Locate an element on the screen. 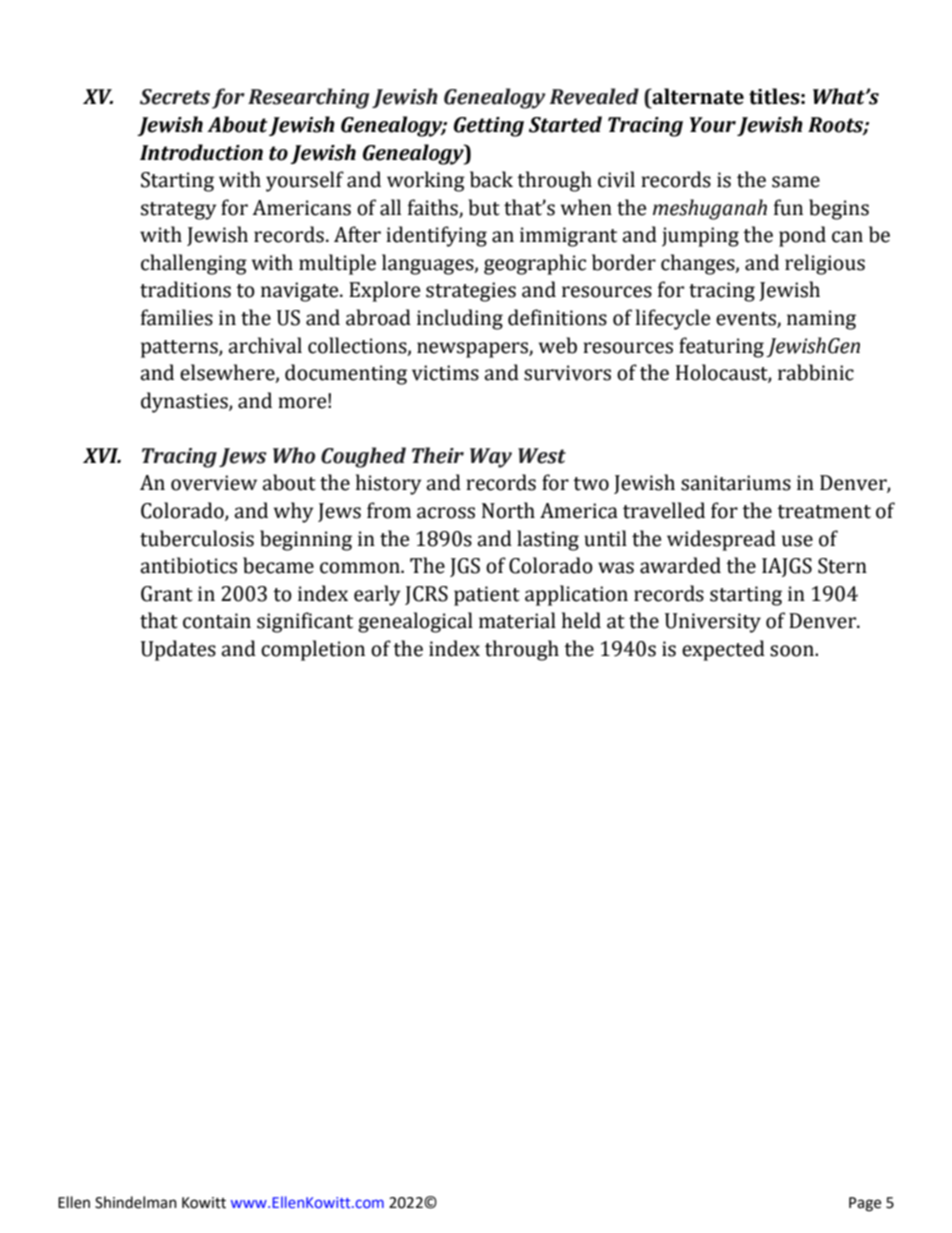 The height and width of the screenshot is (1233, 952). Introduction is located at coordinates (201, 152).
